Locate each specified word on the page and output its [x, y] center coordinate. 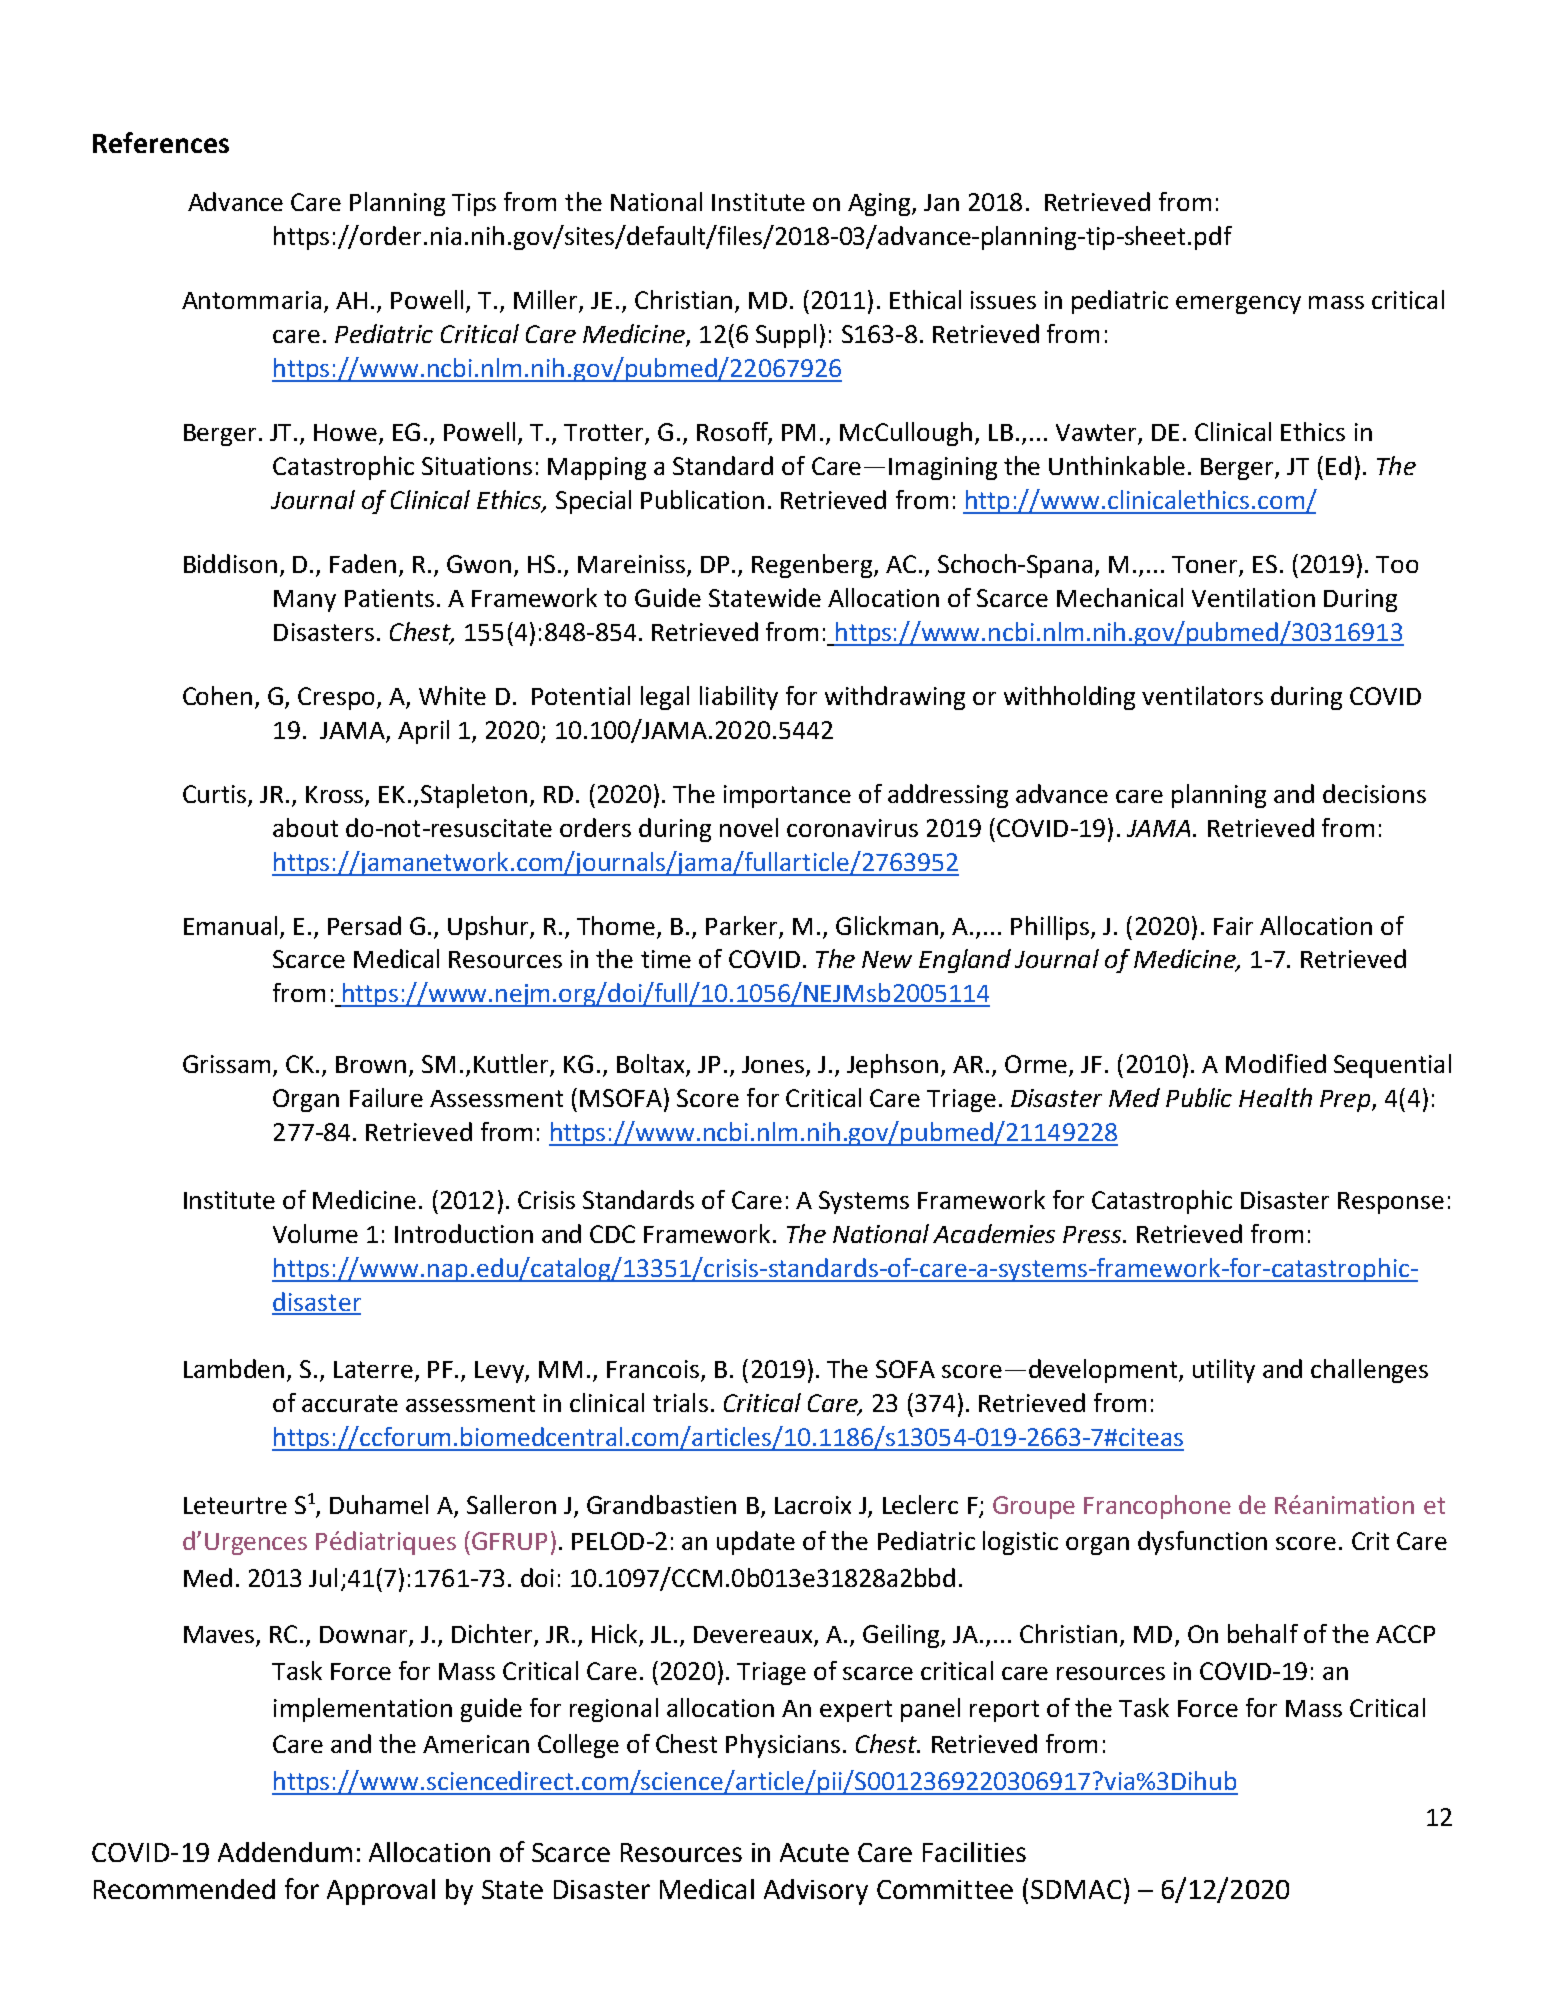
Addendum [285, 1852]
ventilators [1202, 695]
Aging [880, 204]
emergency [1238, 305]
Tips [474, 204]
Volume [315, 1233]
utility [1224, 1371]
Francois [653, 1369]
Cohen [217, 695]
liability [739, 698]
